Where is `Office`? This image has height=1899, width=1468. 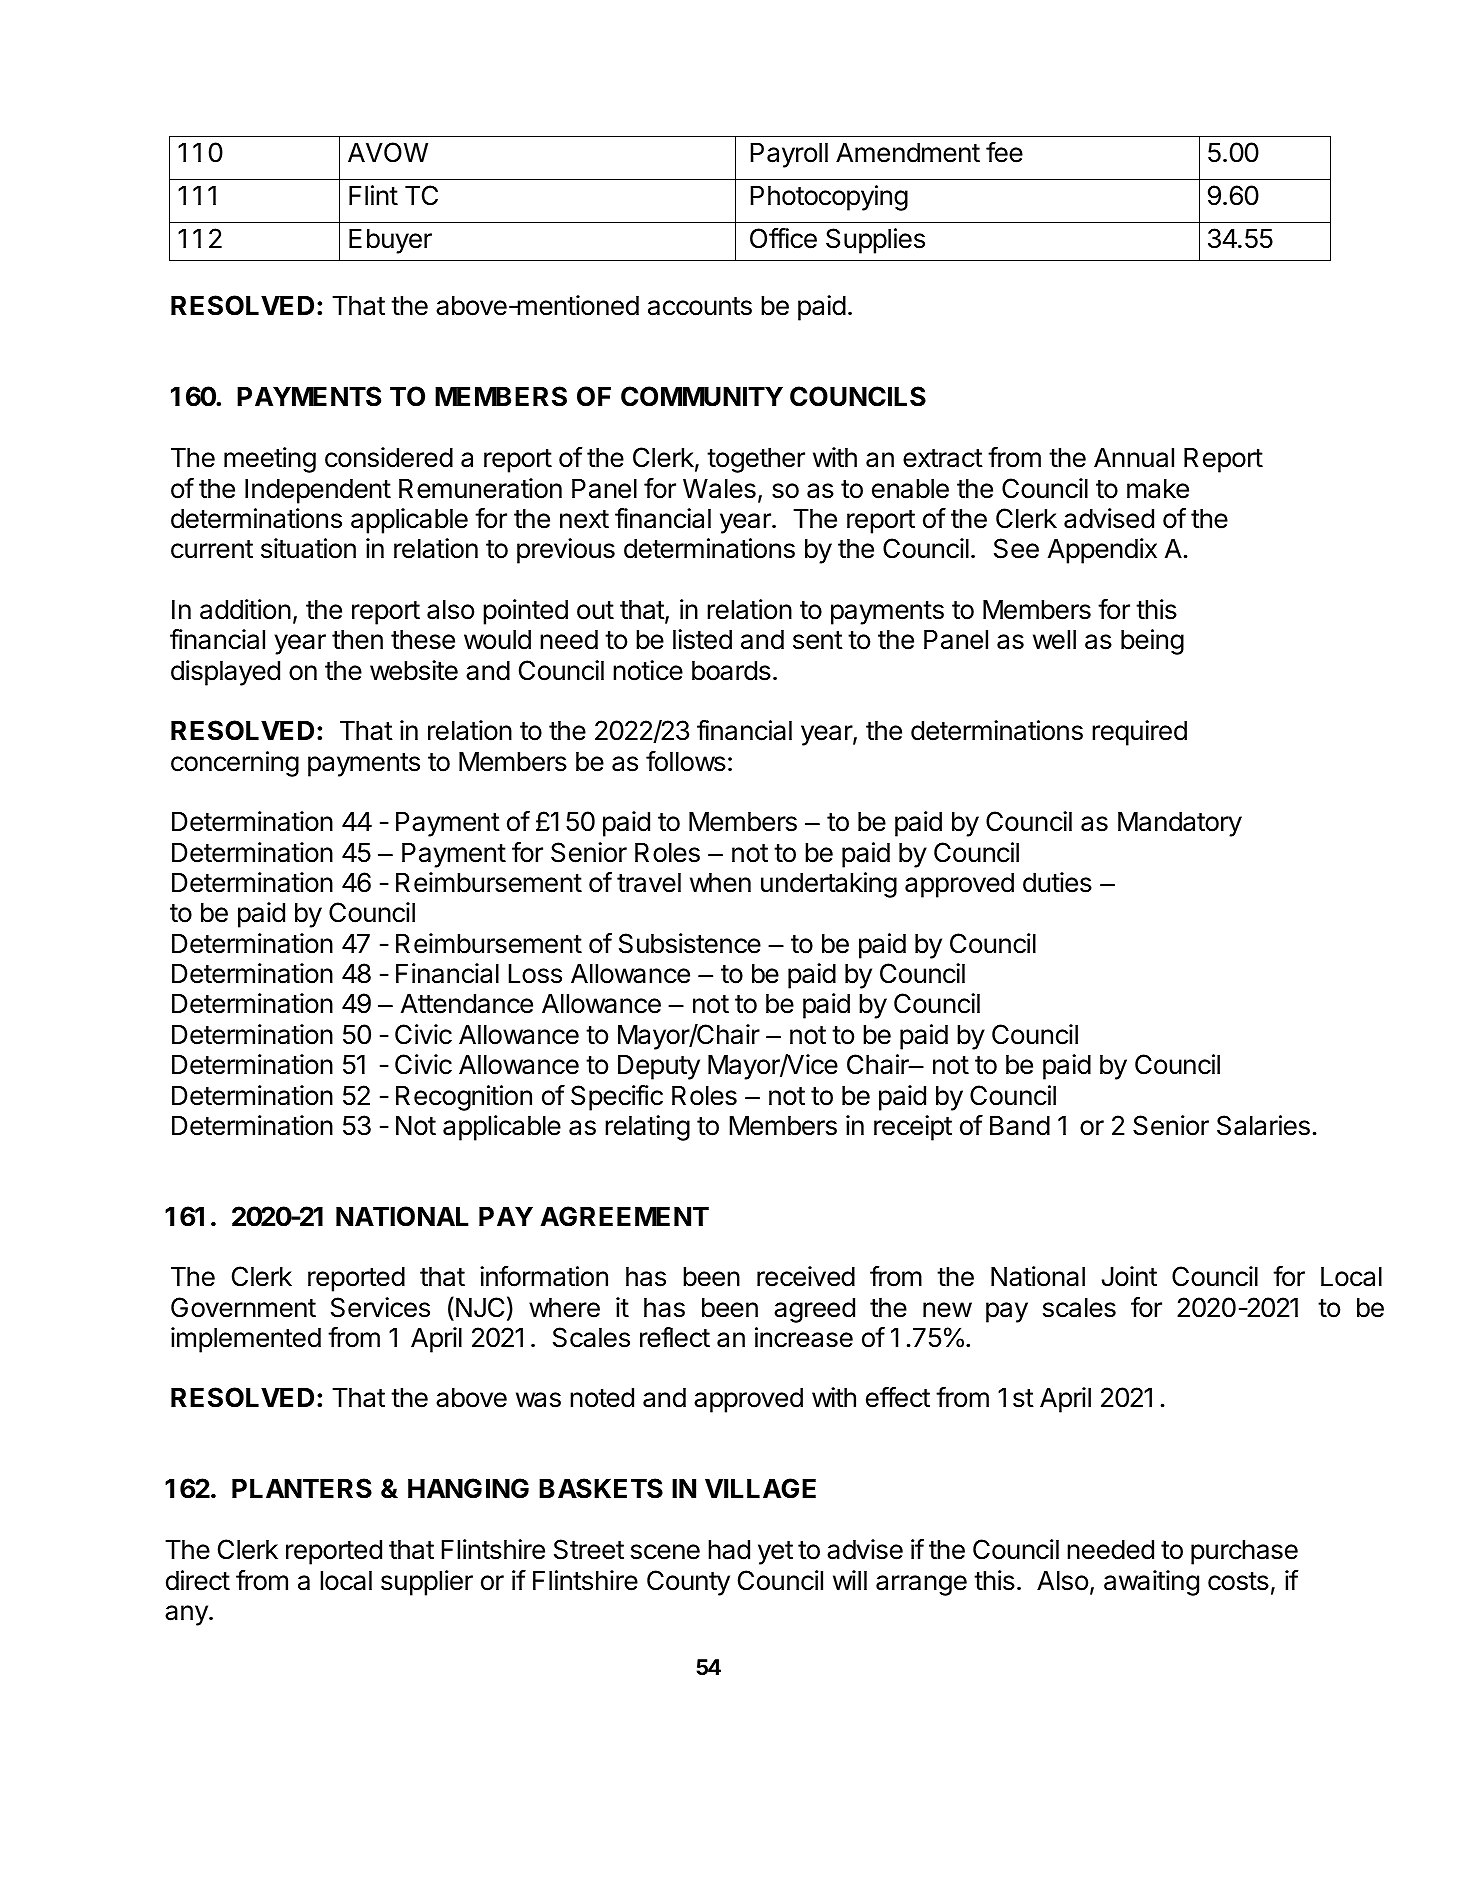 Office is located at coordinates (783, 238).
